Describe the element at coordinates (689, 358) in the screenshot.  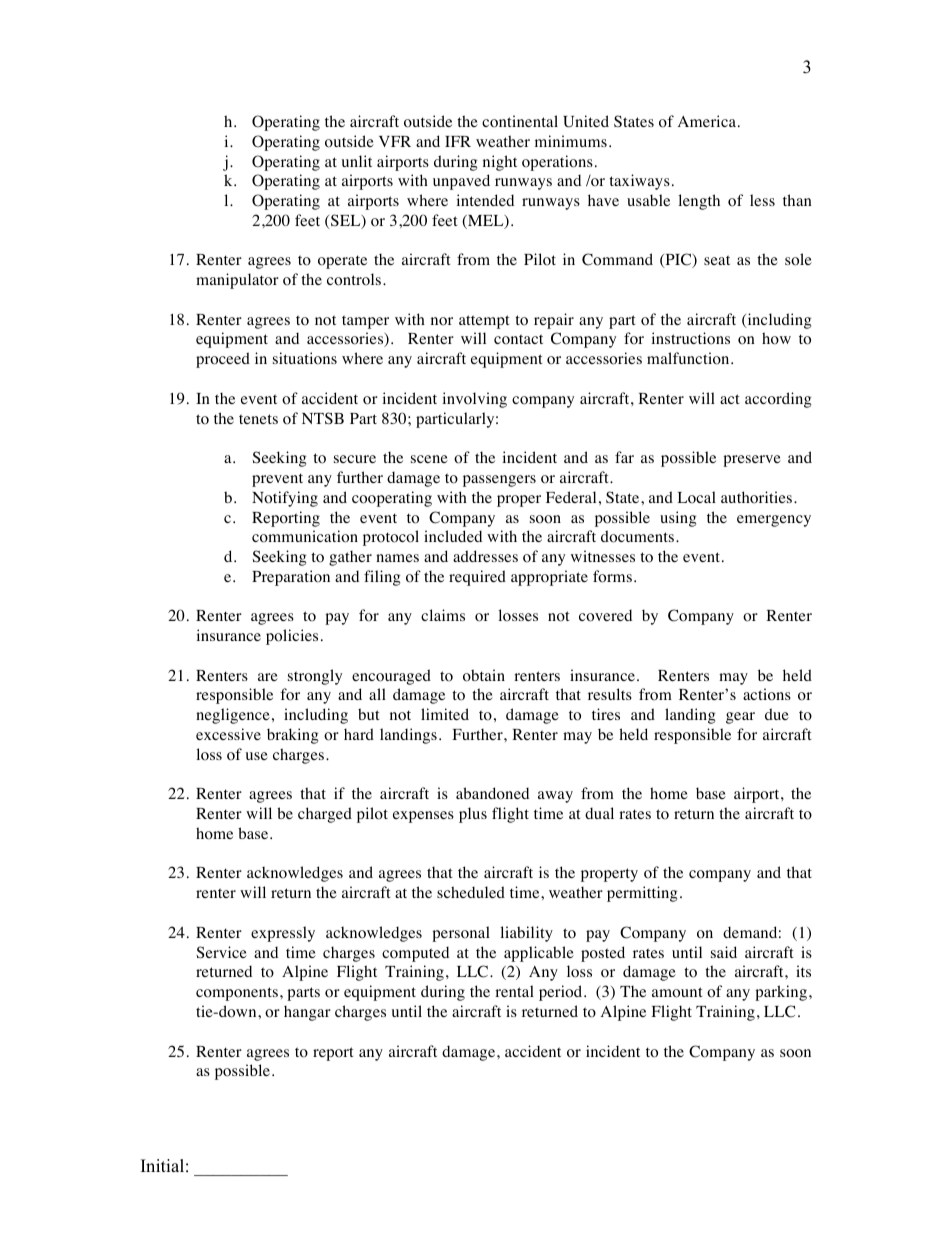
I see `malfunction` at that location.
